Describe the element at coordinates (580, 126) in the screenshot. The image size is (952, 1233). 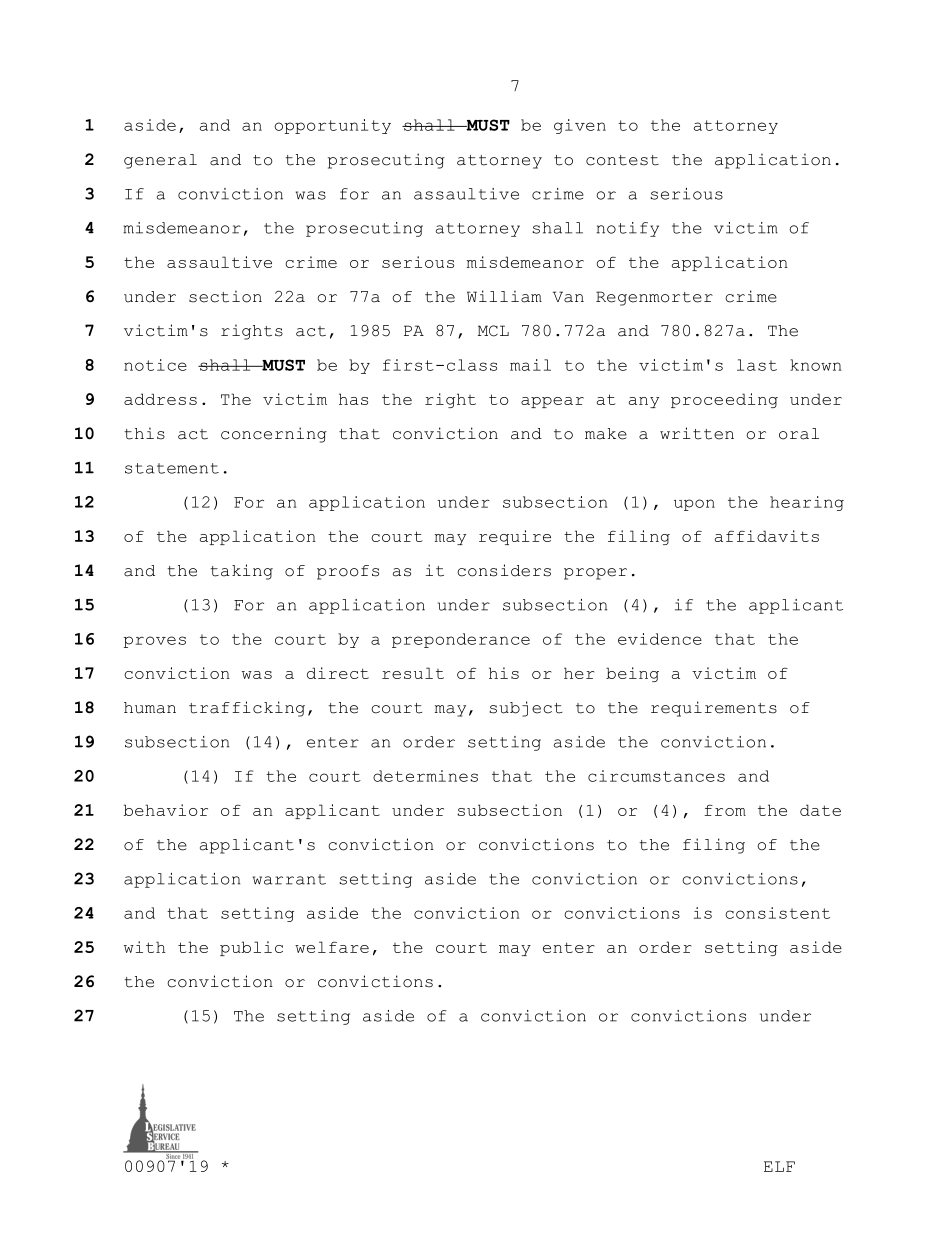
I see `given` at that location.
